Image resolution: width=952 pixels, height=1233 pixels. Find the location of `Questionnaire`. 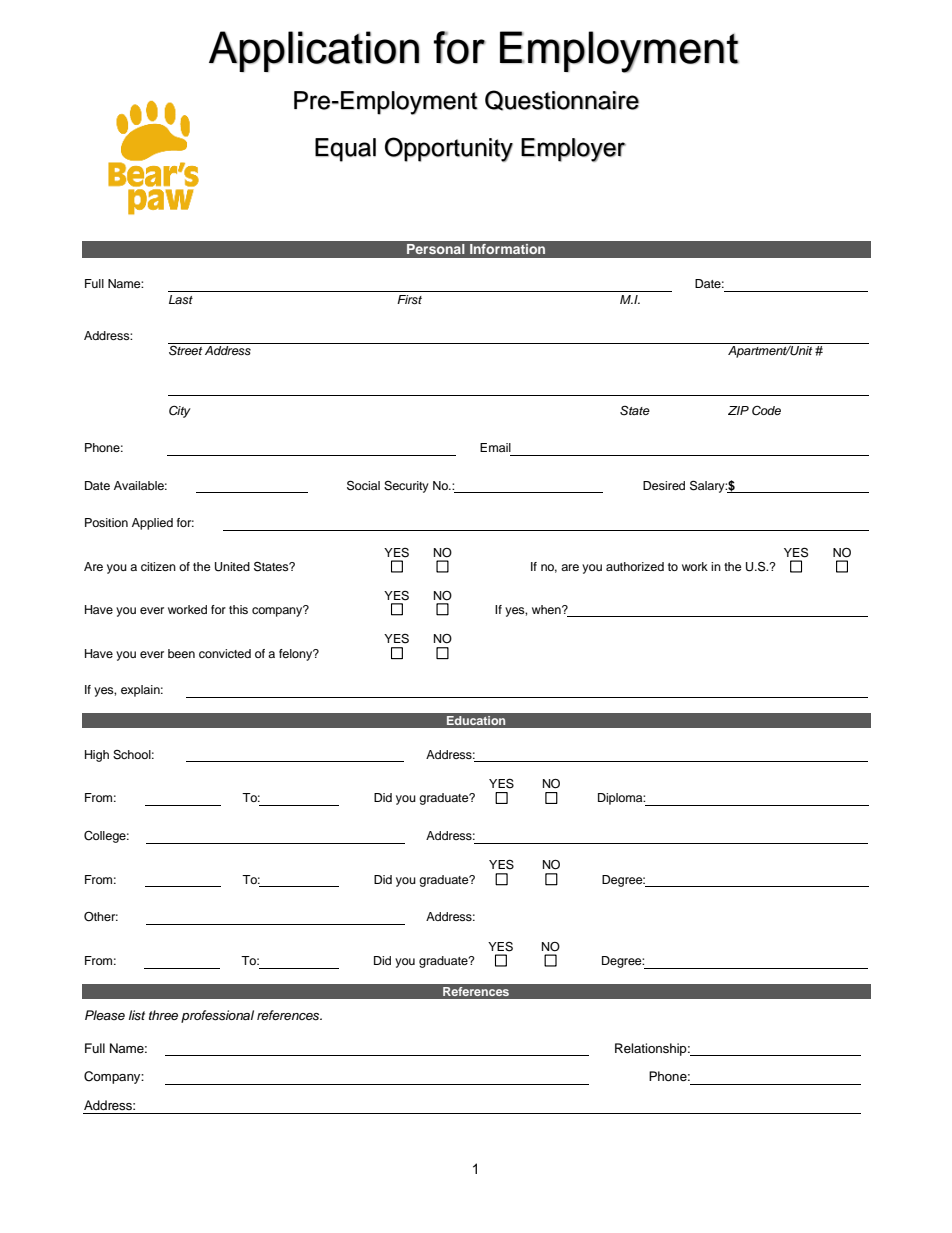

Questionnaire is located at coordinates (562, 100).
